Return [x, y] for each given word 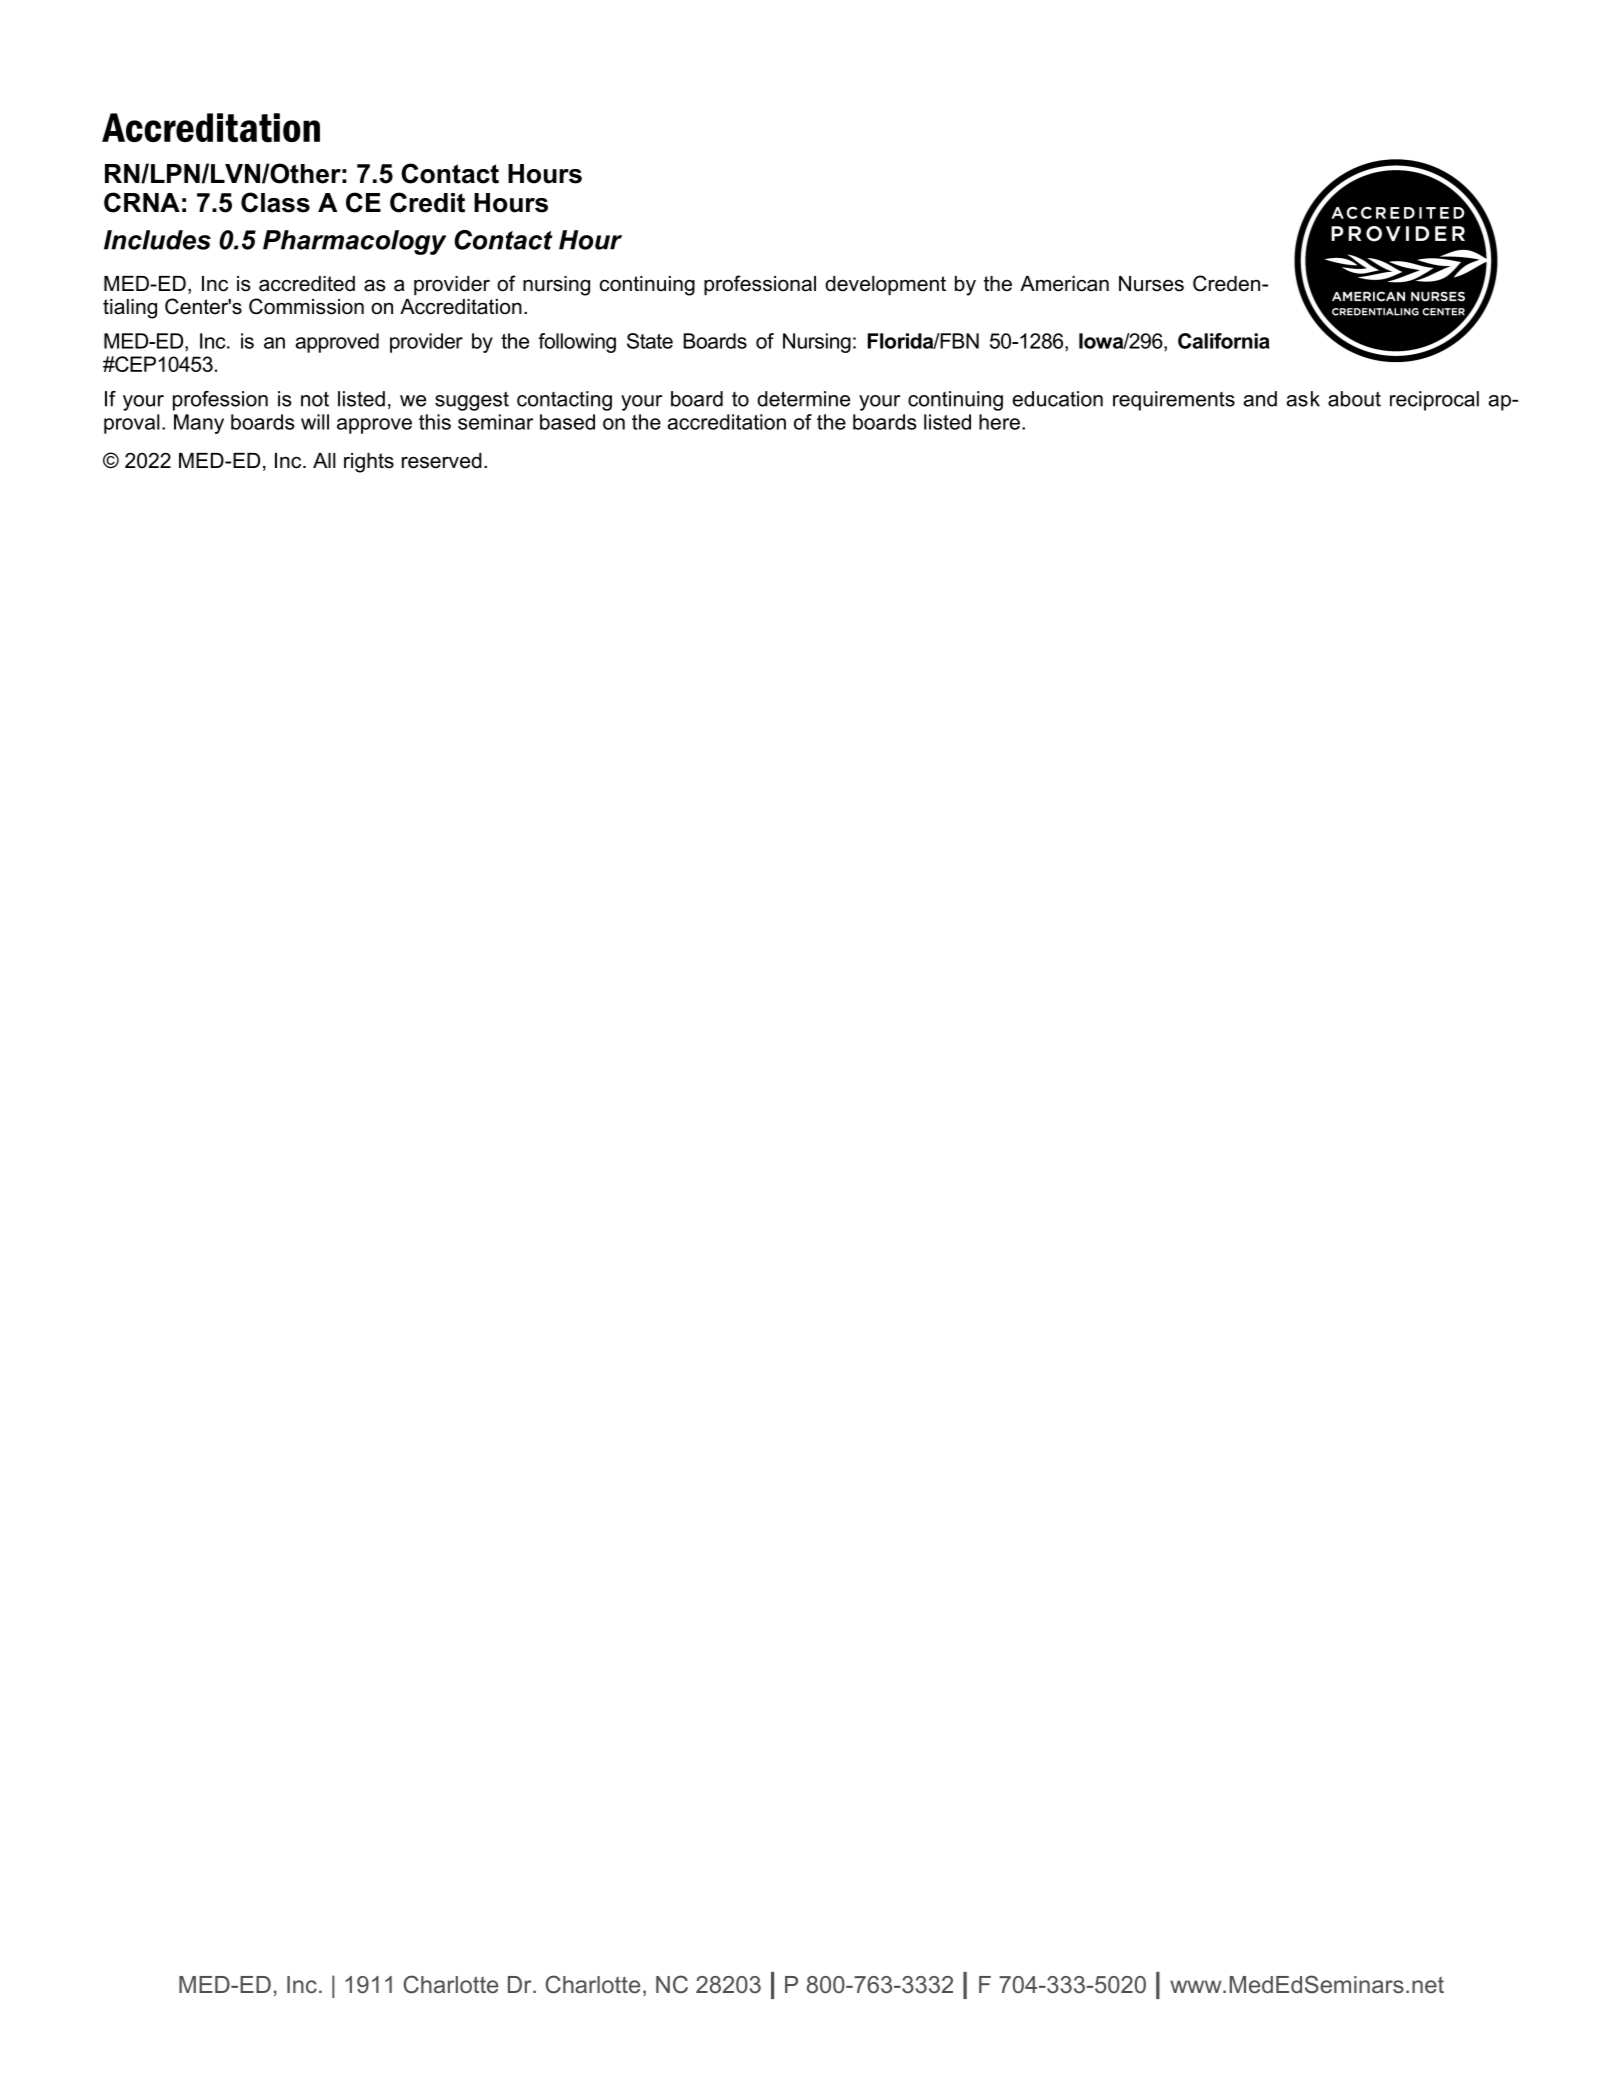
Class [275, 202]
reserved [442, 461]
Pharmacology [354, 242]
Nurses [1151, 284]
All [324, 460]
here [999, 422]
